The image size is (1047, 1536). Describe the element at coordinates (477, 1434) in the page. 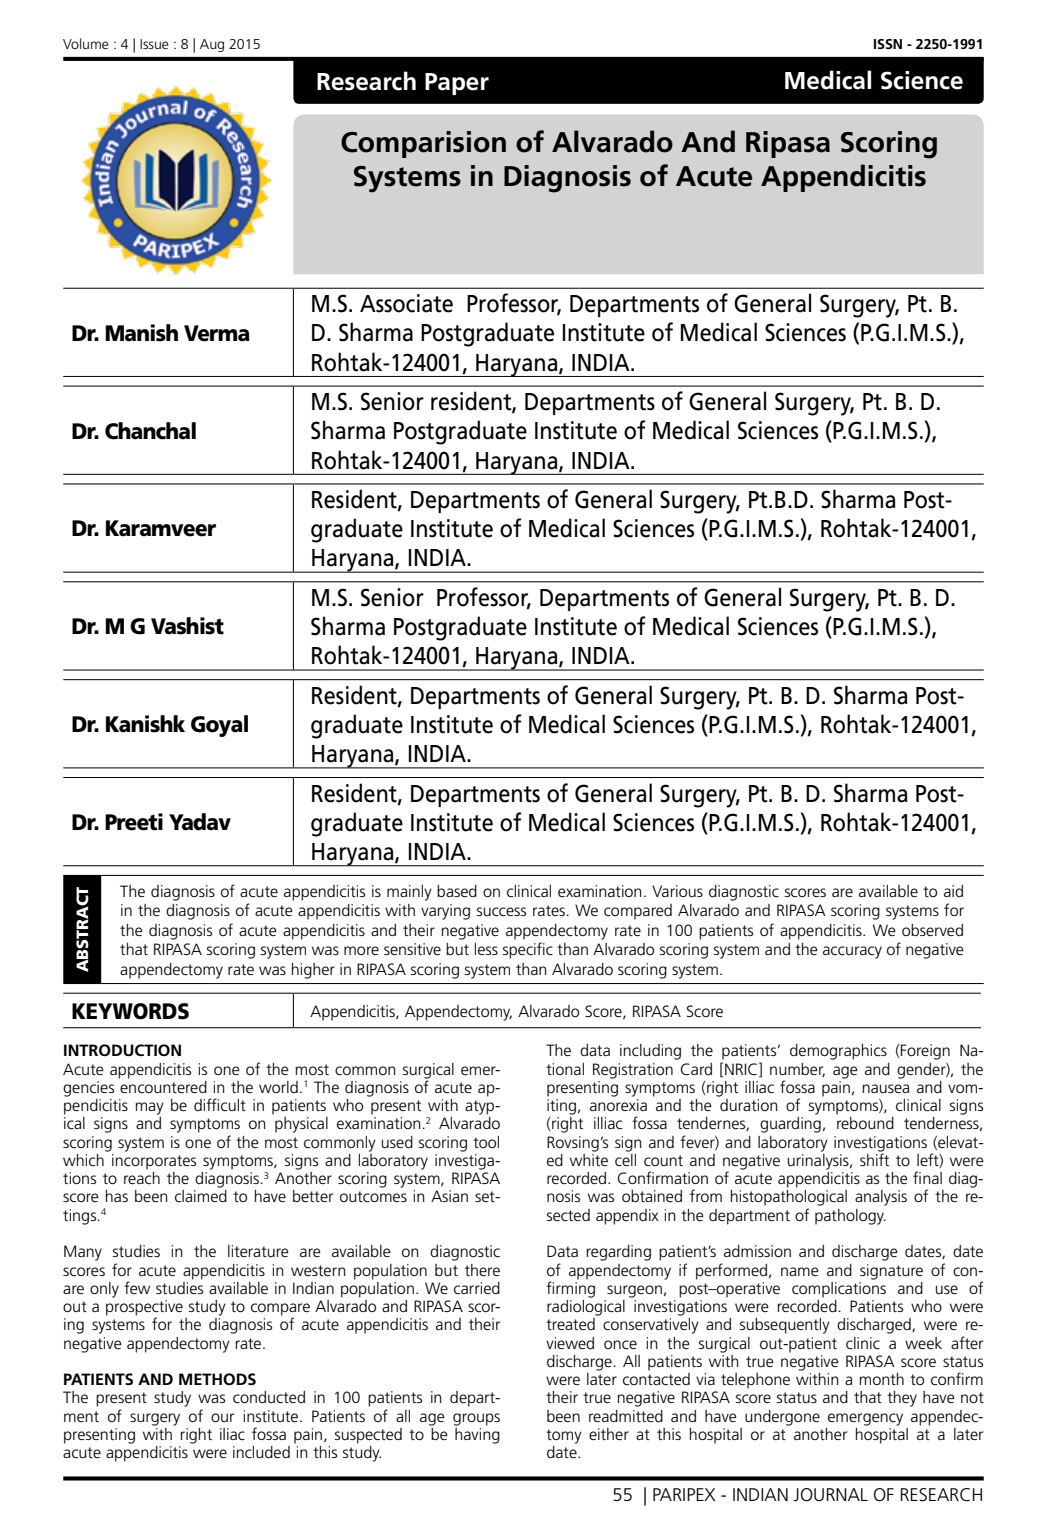

I see `having` at that location.
